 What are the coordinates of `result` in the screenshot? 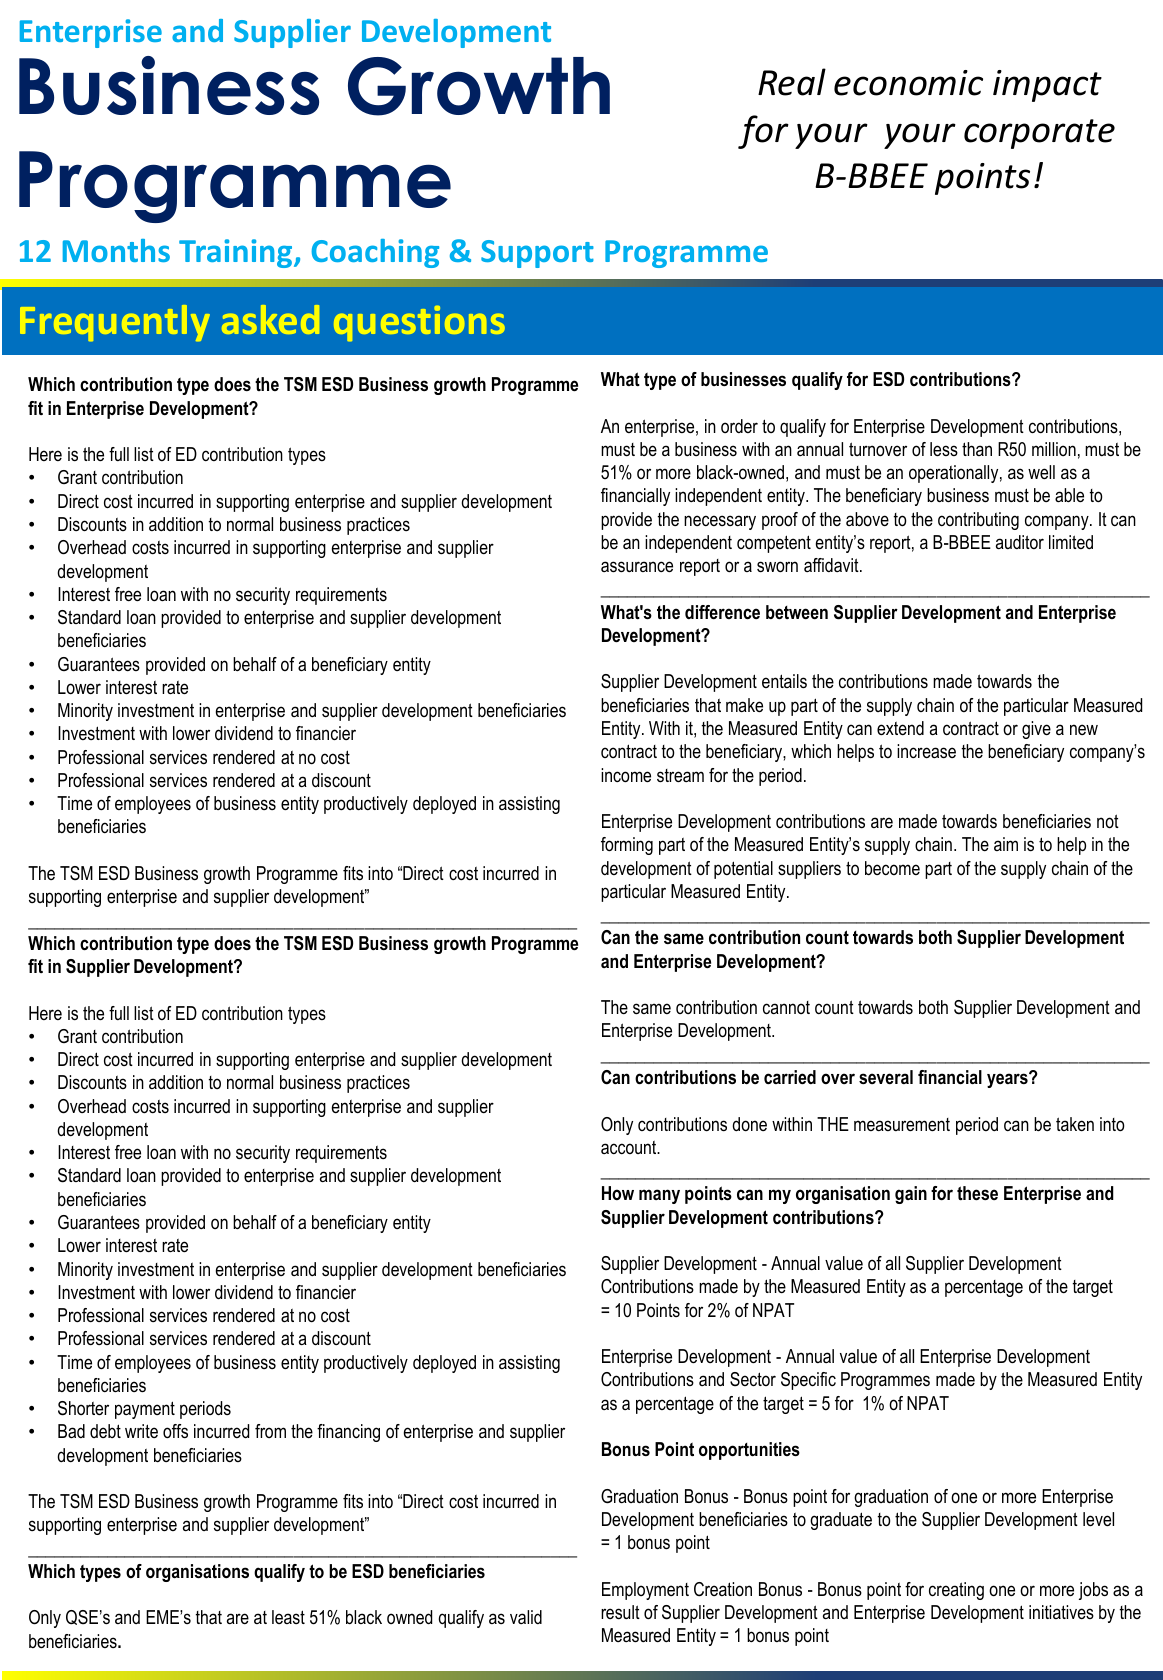 It's located at (620, 1612).
